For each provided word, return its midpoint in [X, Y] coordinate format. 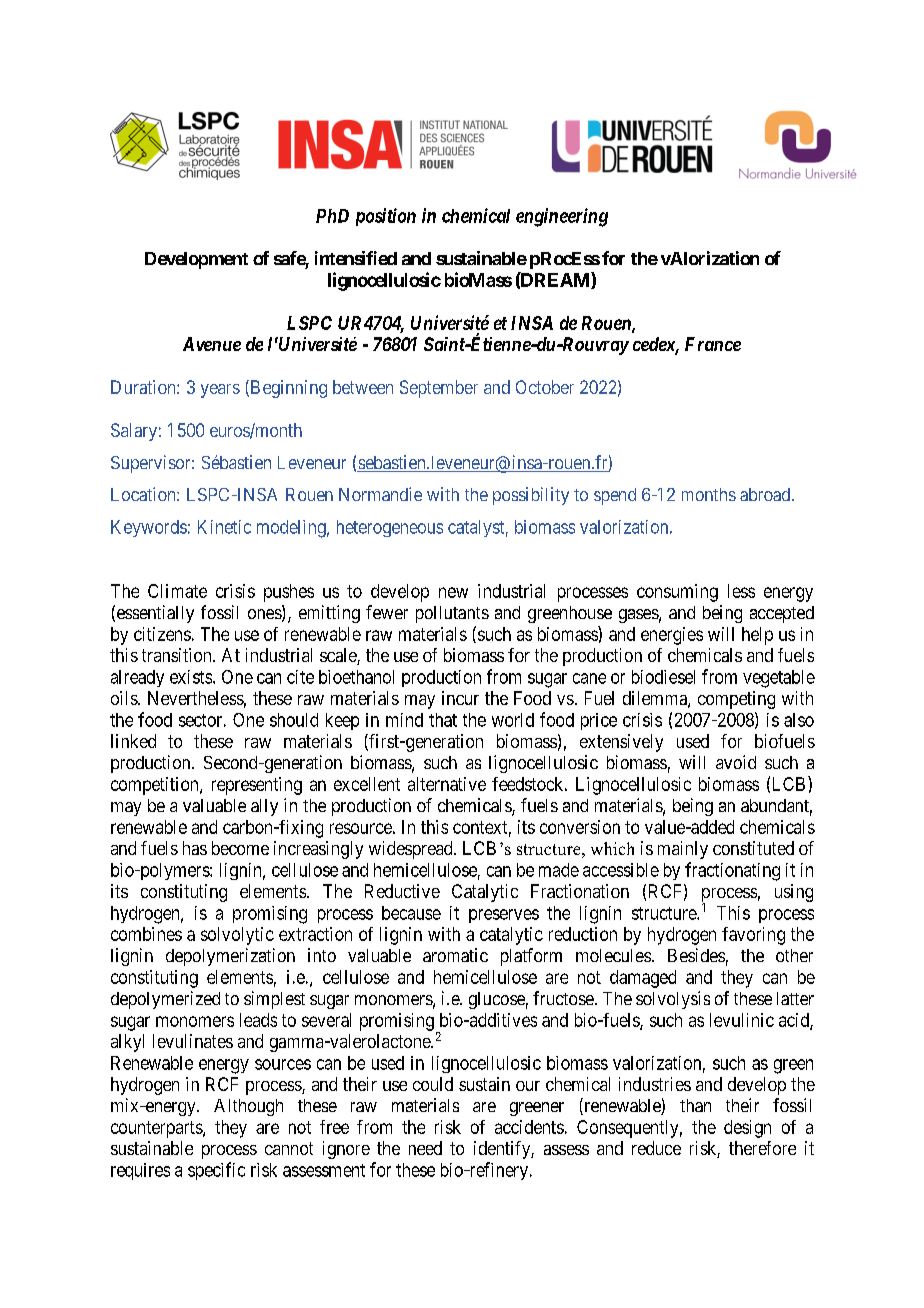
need [425, 1148]
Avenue [212, 344]
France [713, 344]
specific [216, 1171]
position [386, 217]
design [747, 1129]
